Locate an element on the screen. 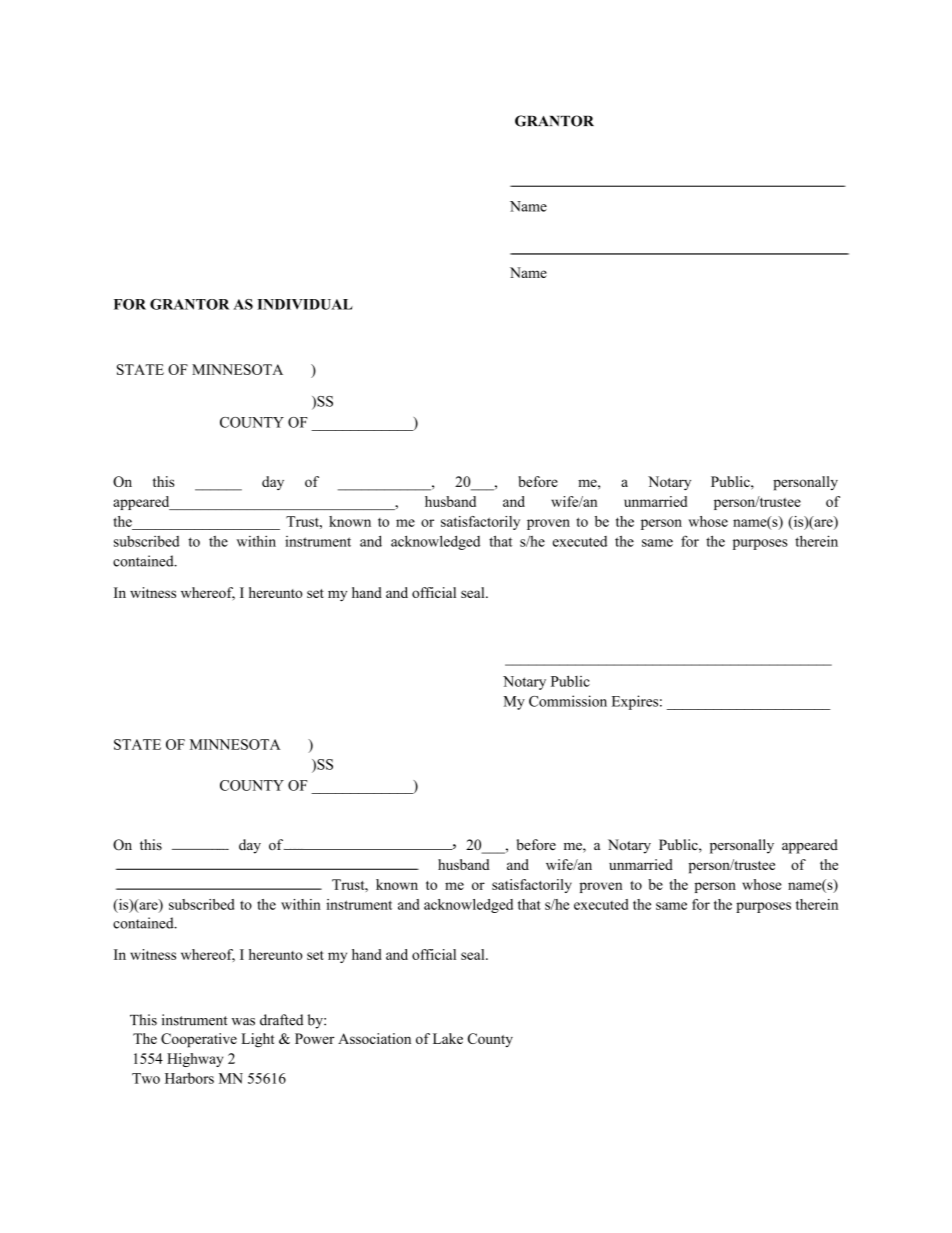 The width and height of the screenshot is (952, 1233). was is located at coordinates (243, 1022).
